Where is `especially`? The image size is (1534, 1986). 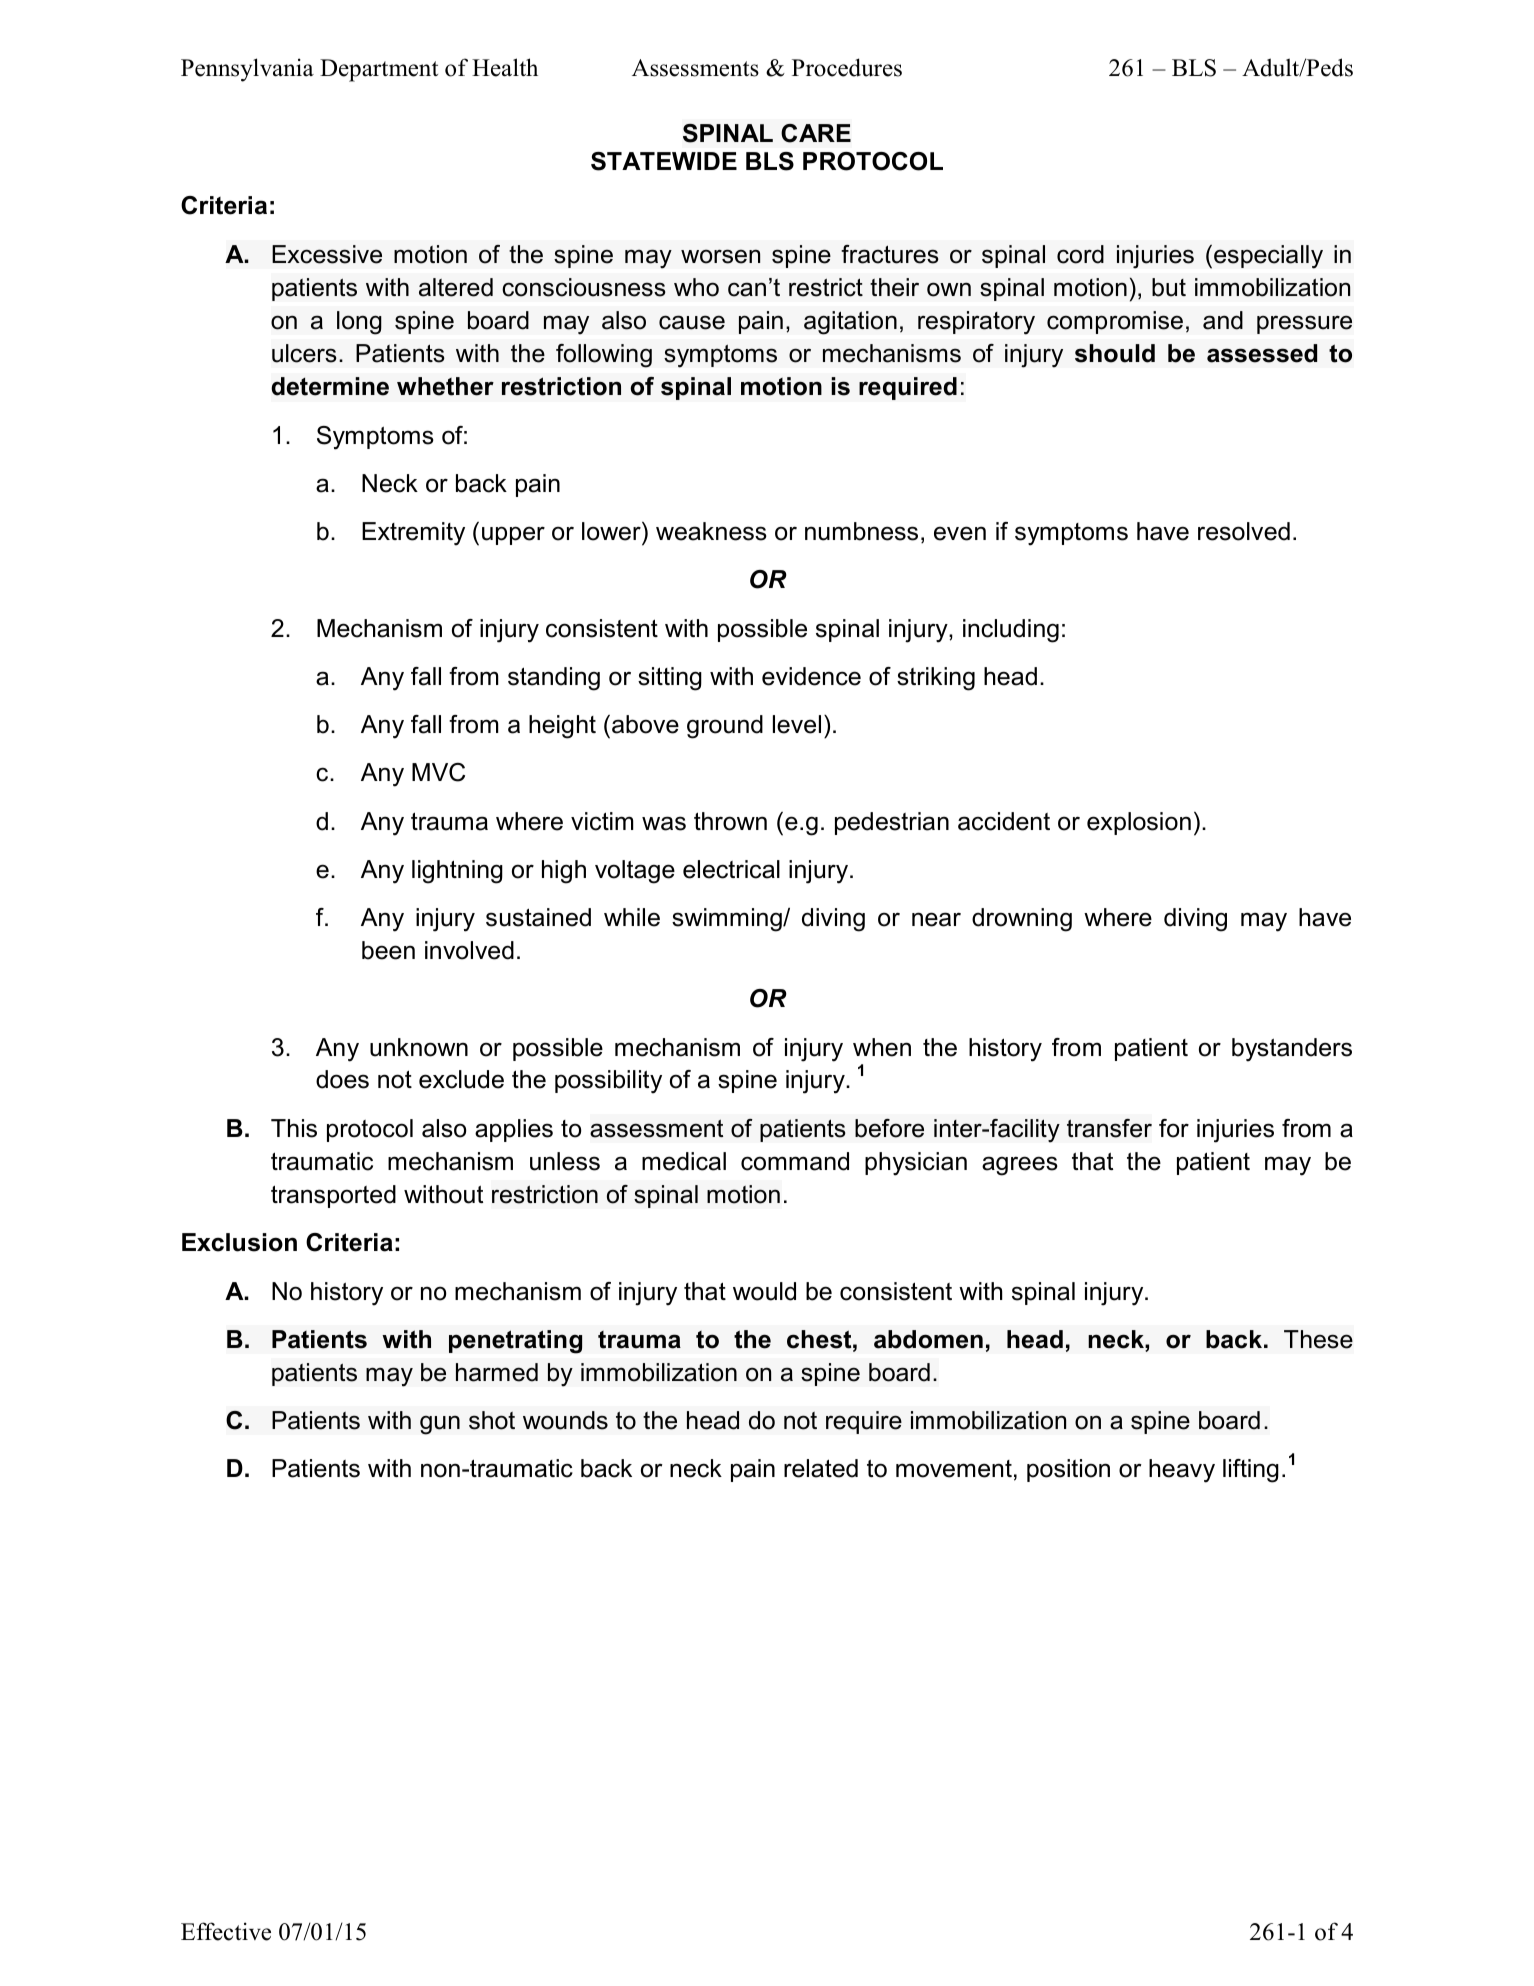 especially is located at coordinates (1268, 257).
